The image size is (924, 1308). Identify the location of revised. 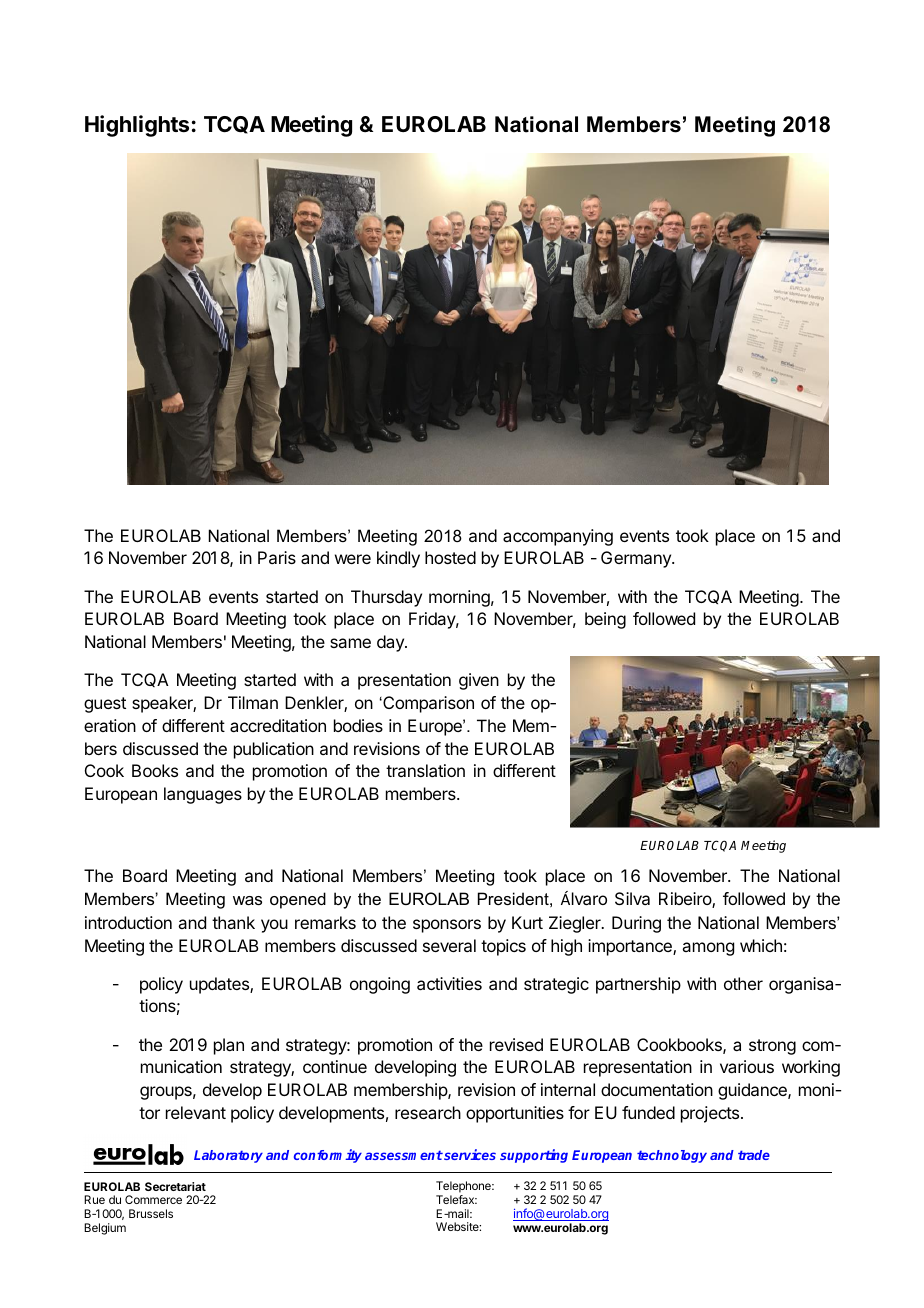
(516, 1044).
